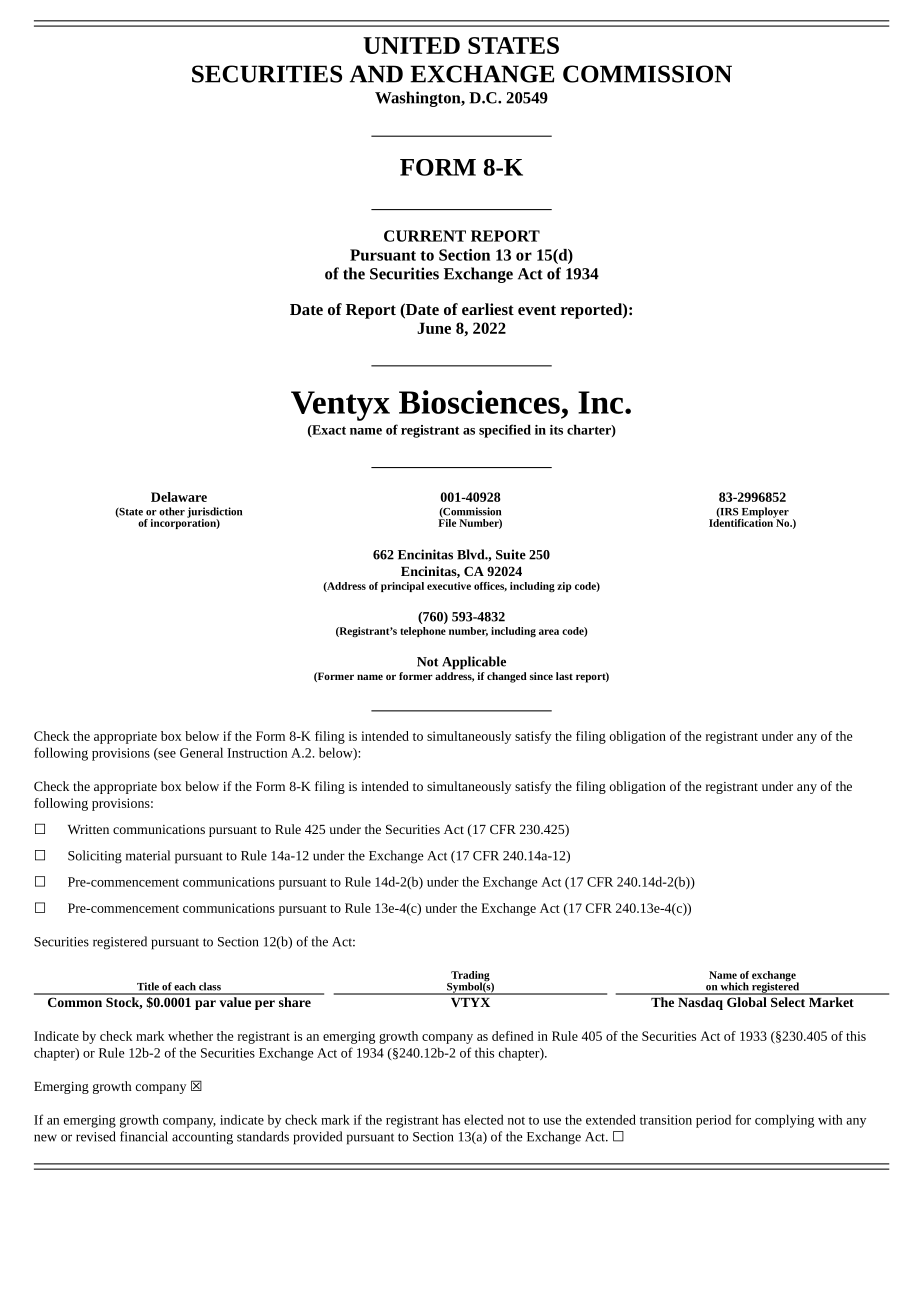 This screenshot has height=1308, width=924. Describe the element at coordinates (537, 310) in the screenshot. I see `event` at that location.
